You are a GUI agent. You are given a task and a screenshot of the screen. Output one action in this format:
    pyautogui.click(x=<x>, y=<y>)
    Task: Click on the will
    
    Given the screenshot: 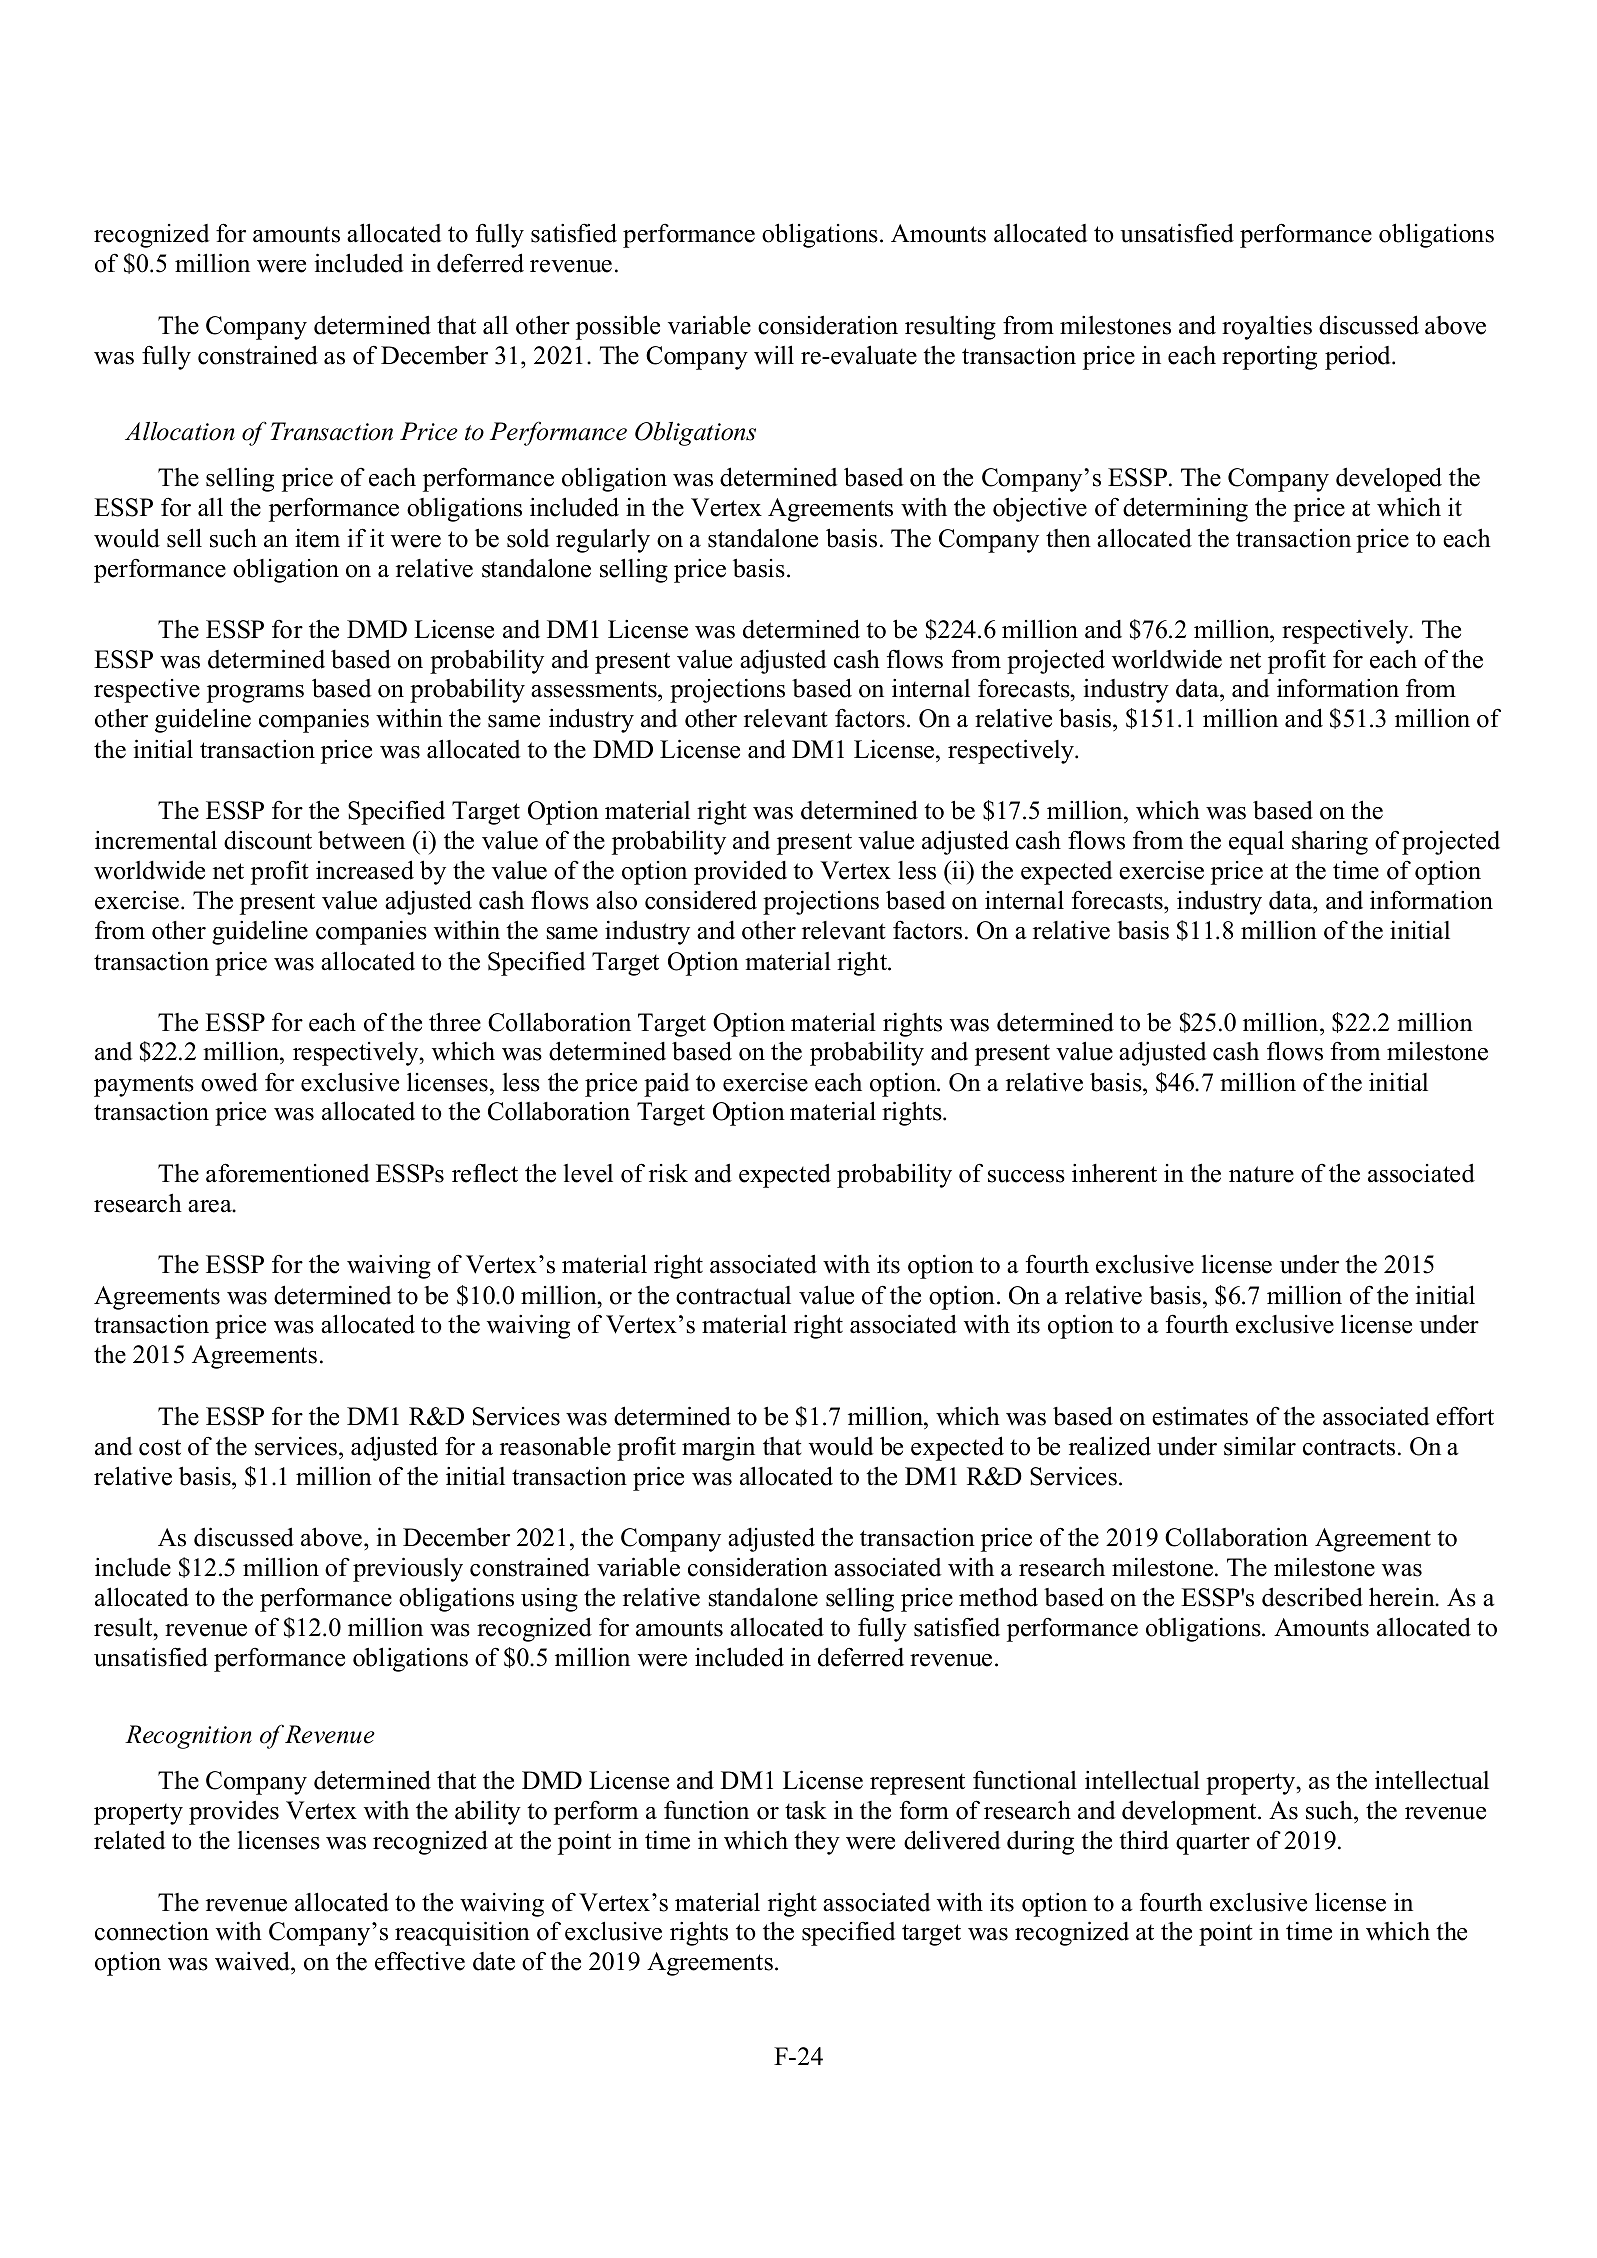 What is the action you would take?
    pyautogui.click(x=774, y=354)
